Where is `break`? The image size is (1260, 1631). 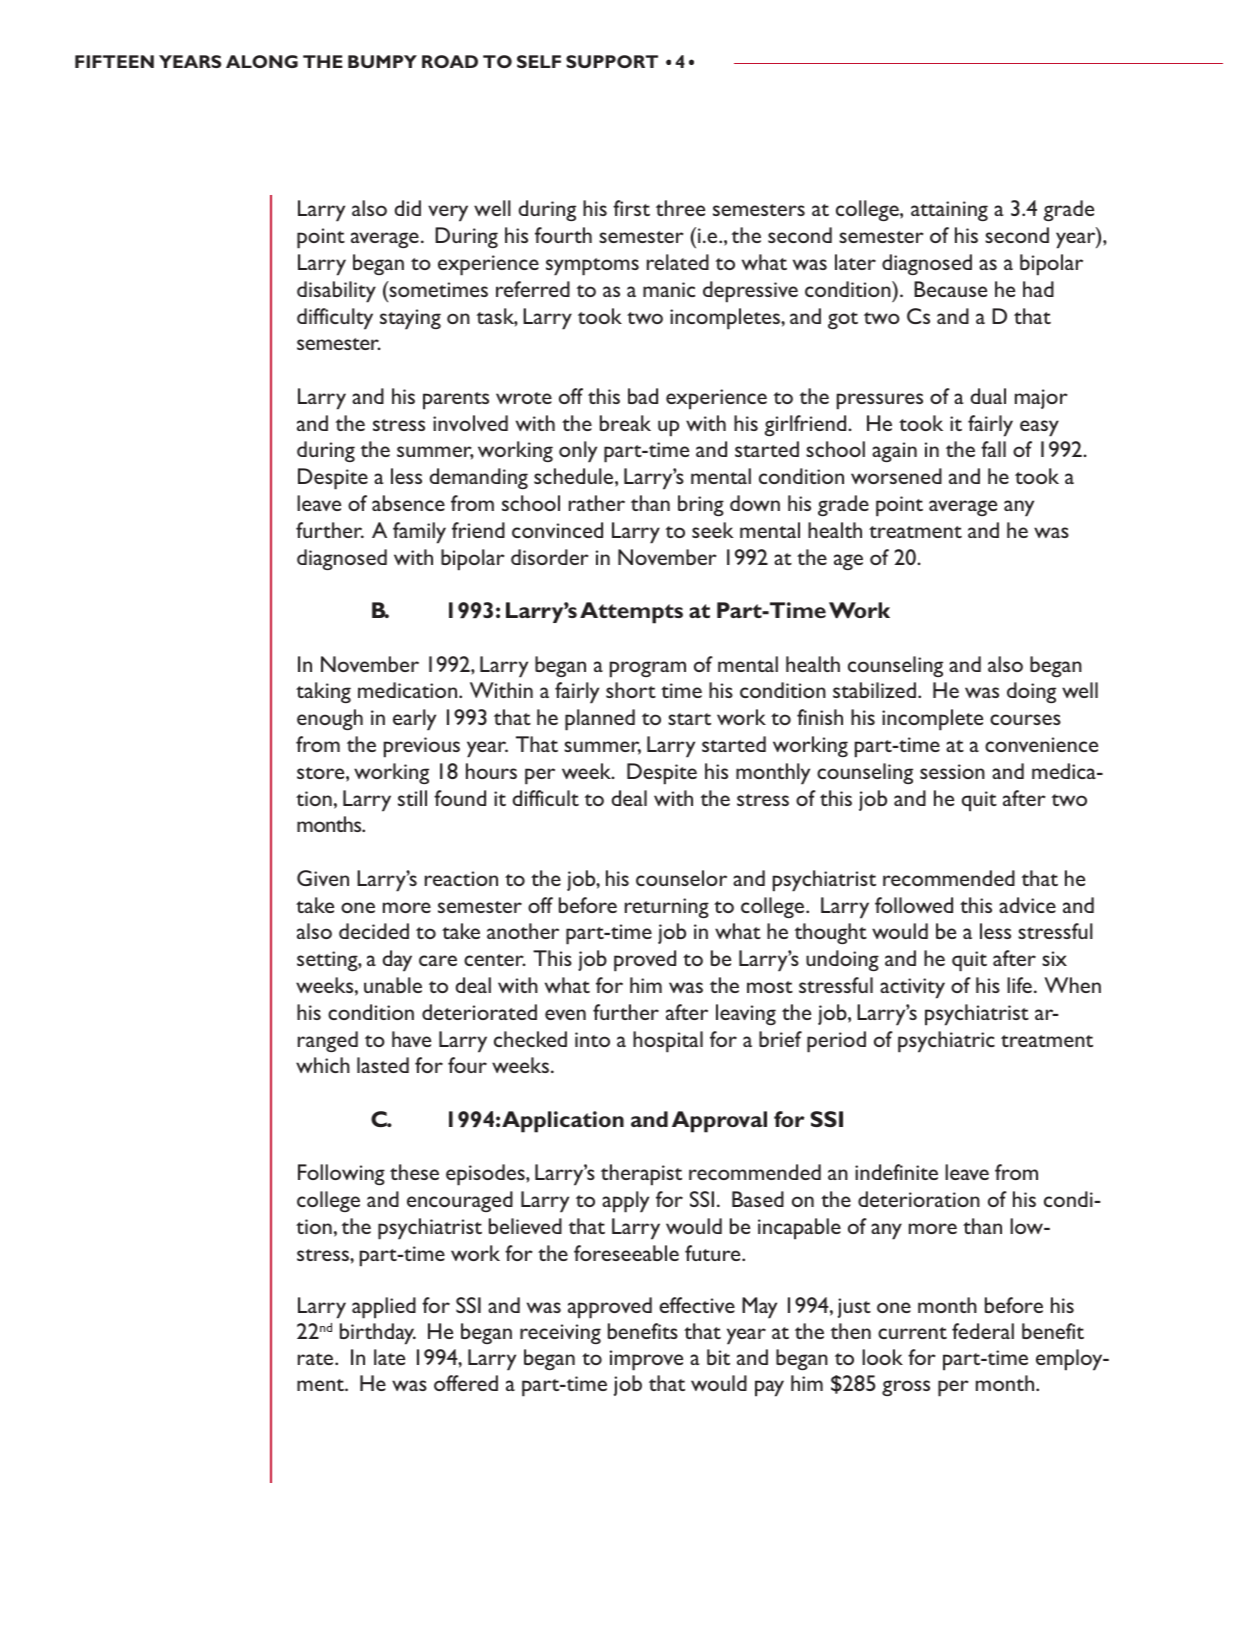
break is located at coordinates (625, 423).
